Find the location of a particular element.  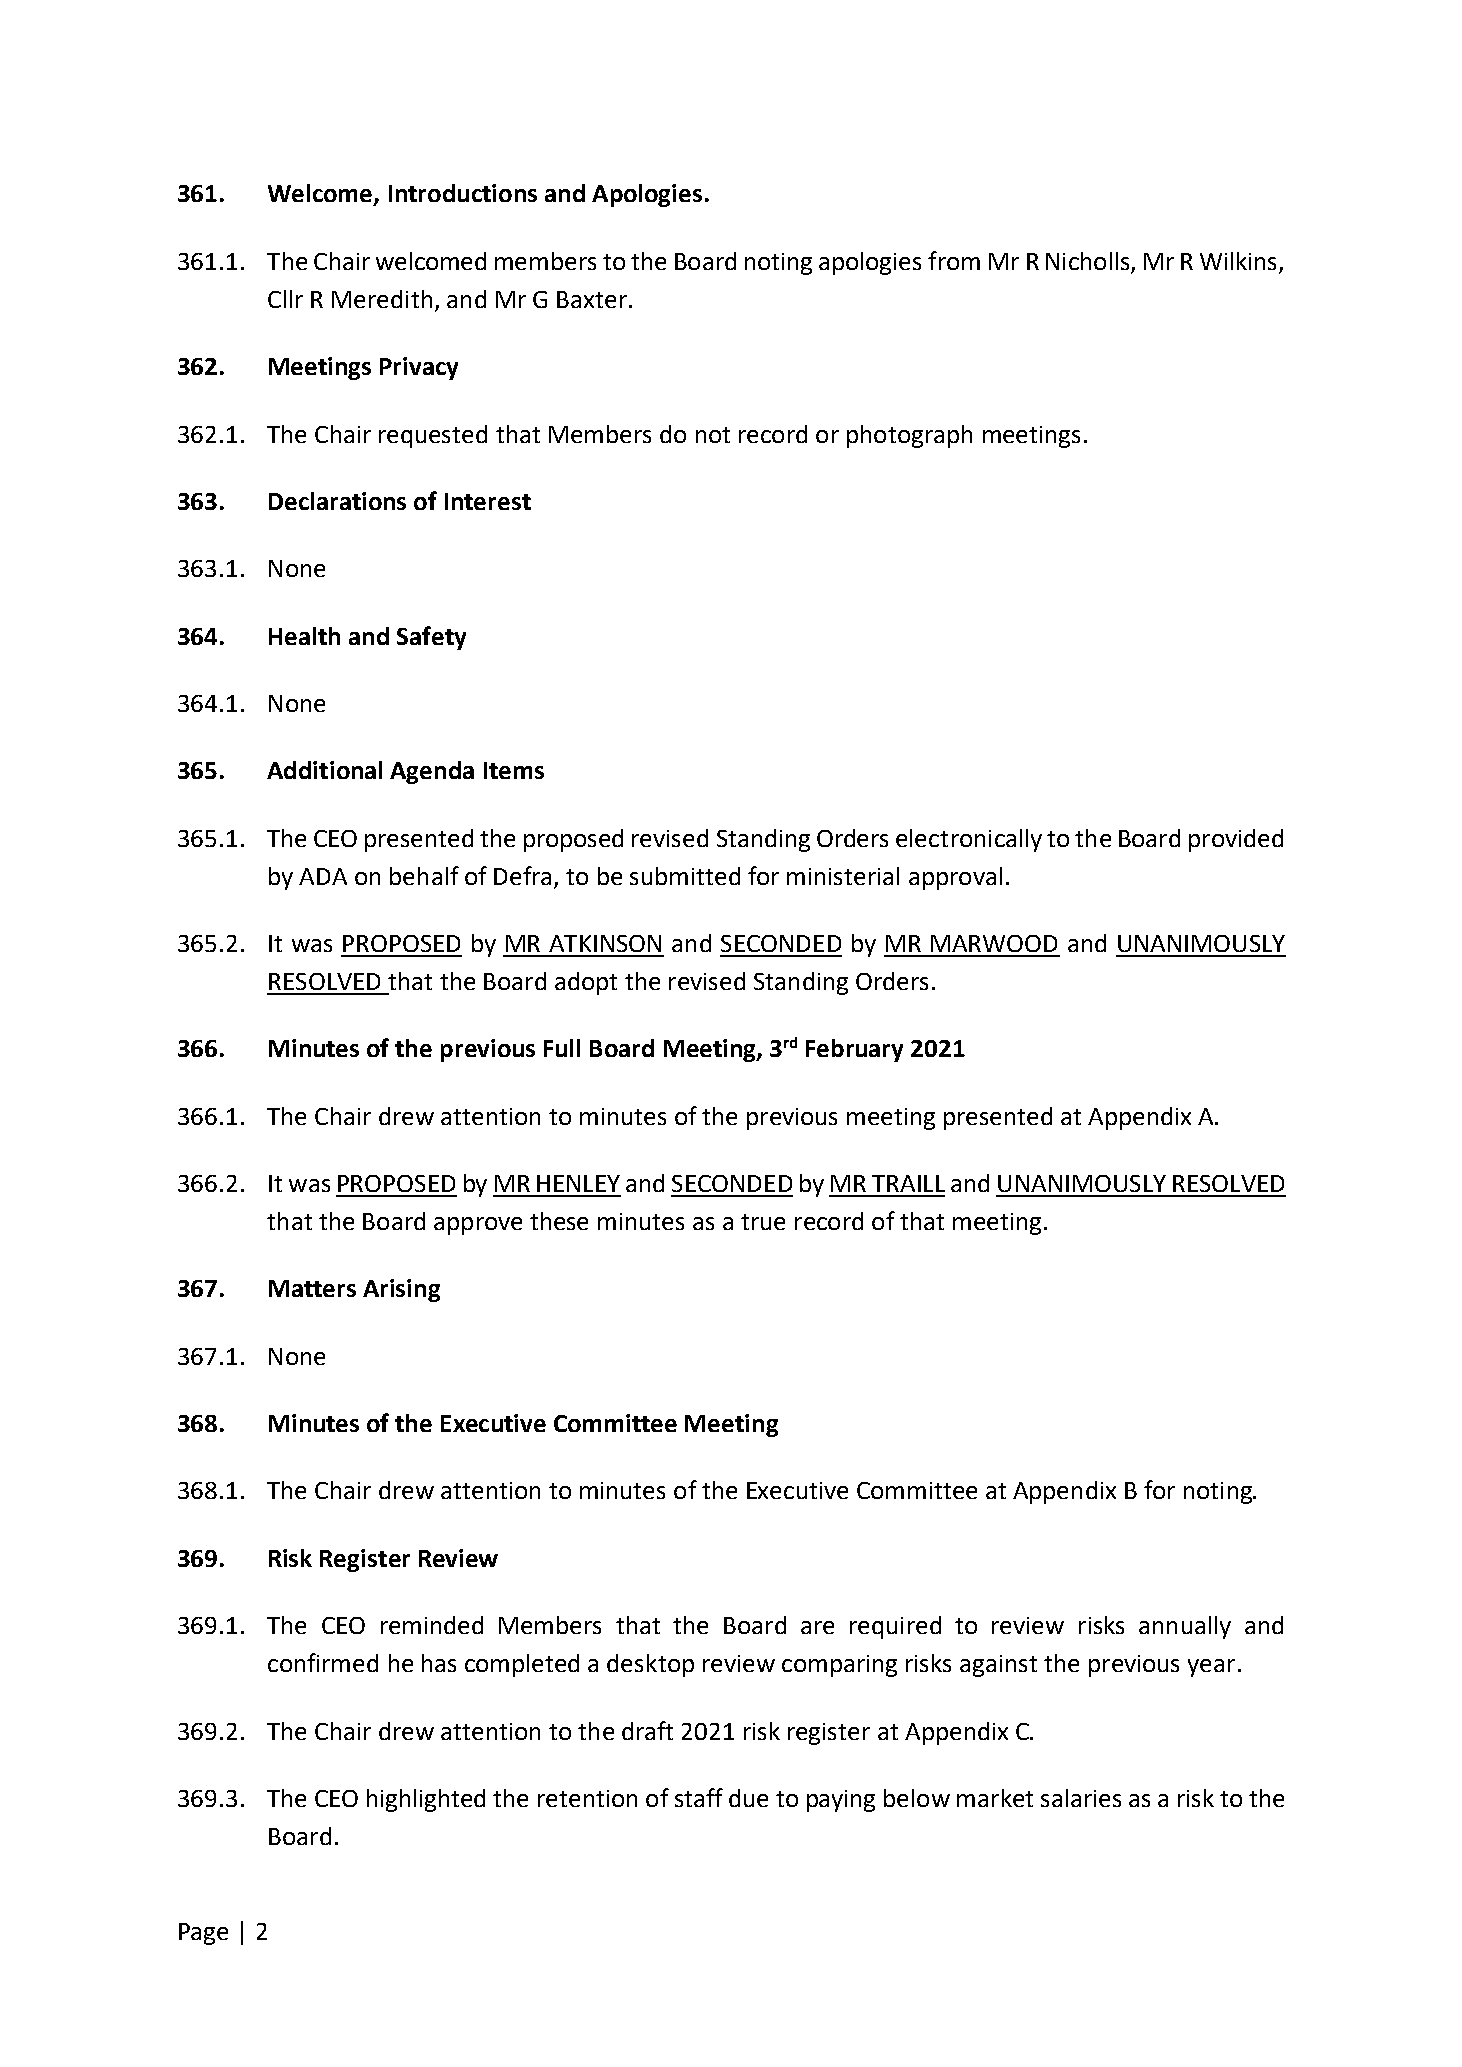

annually is located at coordinates (1185, 1627).
